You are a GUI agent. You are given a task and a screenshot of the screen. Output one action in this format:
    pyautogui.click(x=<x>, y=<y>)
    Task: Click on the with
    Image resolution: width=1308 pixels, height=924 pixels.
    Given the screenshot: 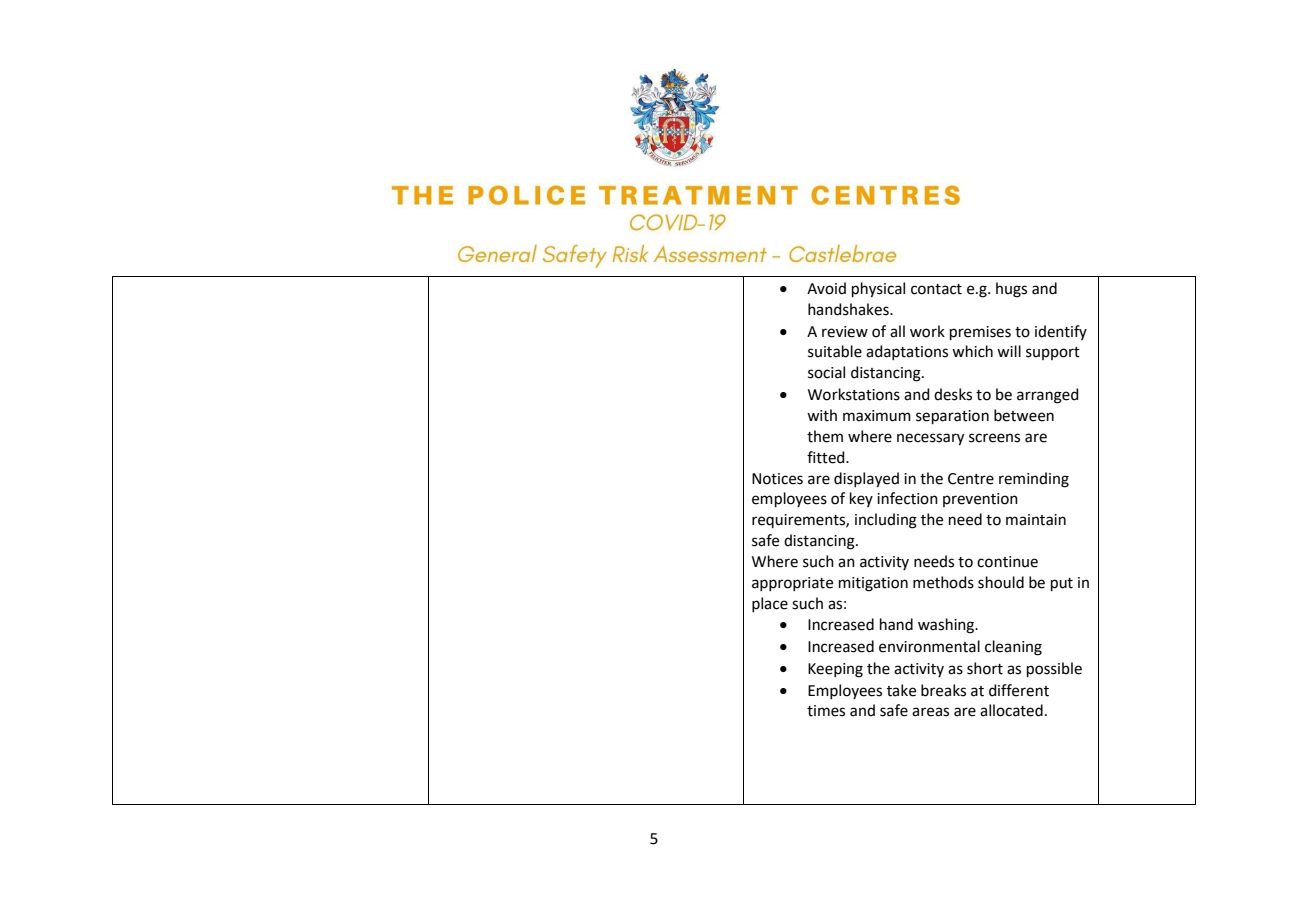 What is the action you would take?
    pyautogui.click(x=822, y=415)
